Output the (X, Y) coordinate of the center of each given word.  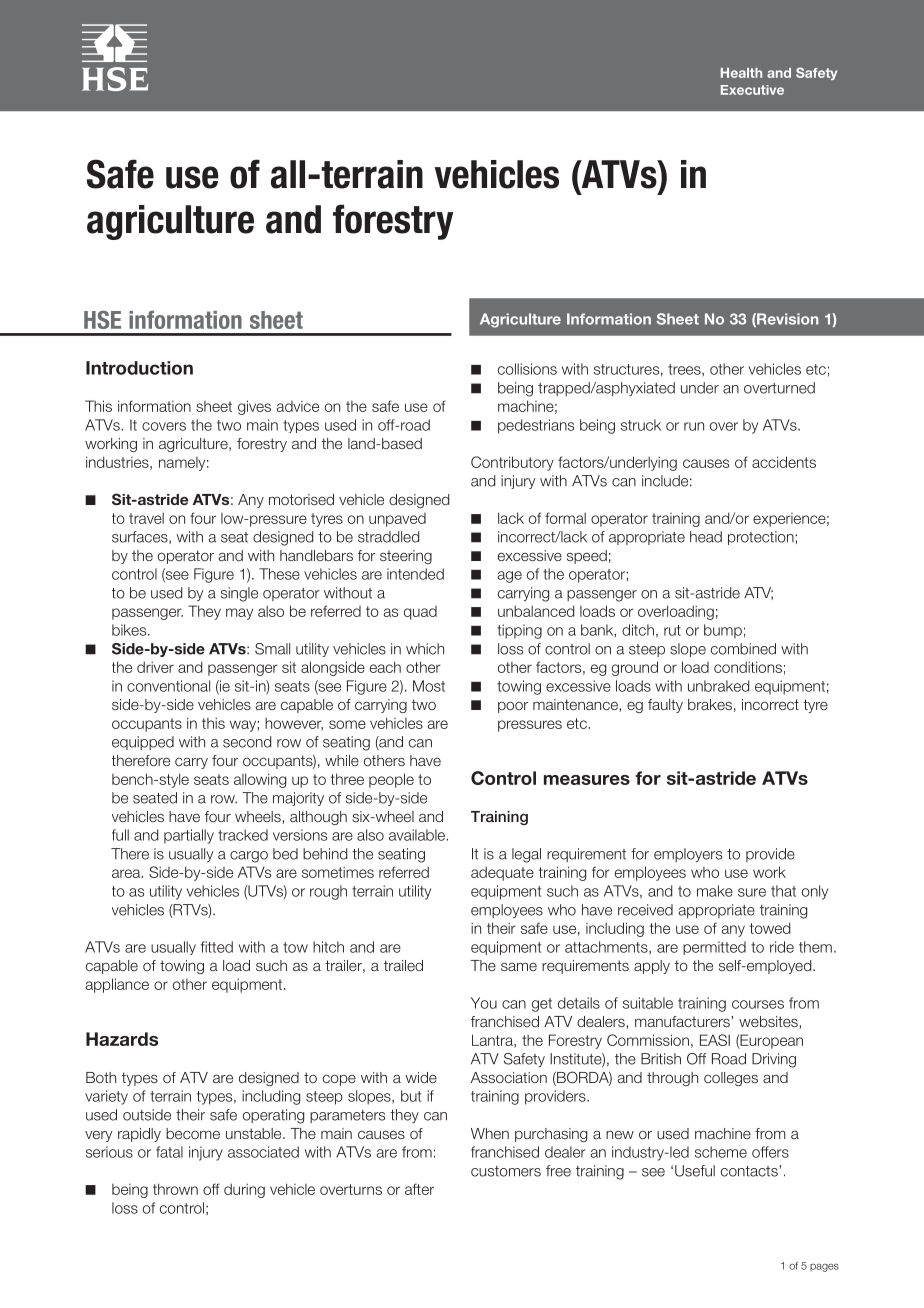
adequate (502, 873)
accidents (784, 462)
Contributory (512, 463)
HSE (102, 320)
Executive (752, 90)
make (715, 891)
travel (146, 518)
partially (189, 836)
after (419, 1189)
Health (741, 73)
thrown (175, 1189)
